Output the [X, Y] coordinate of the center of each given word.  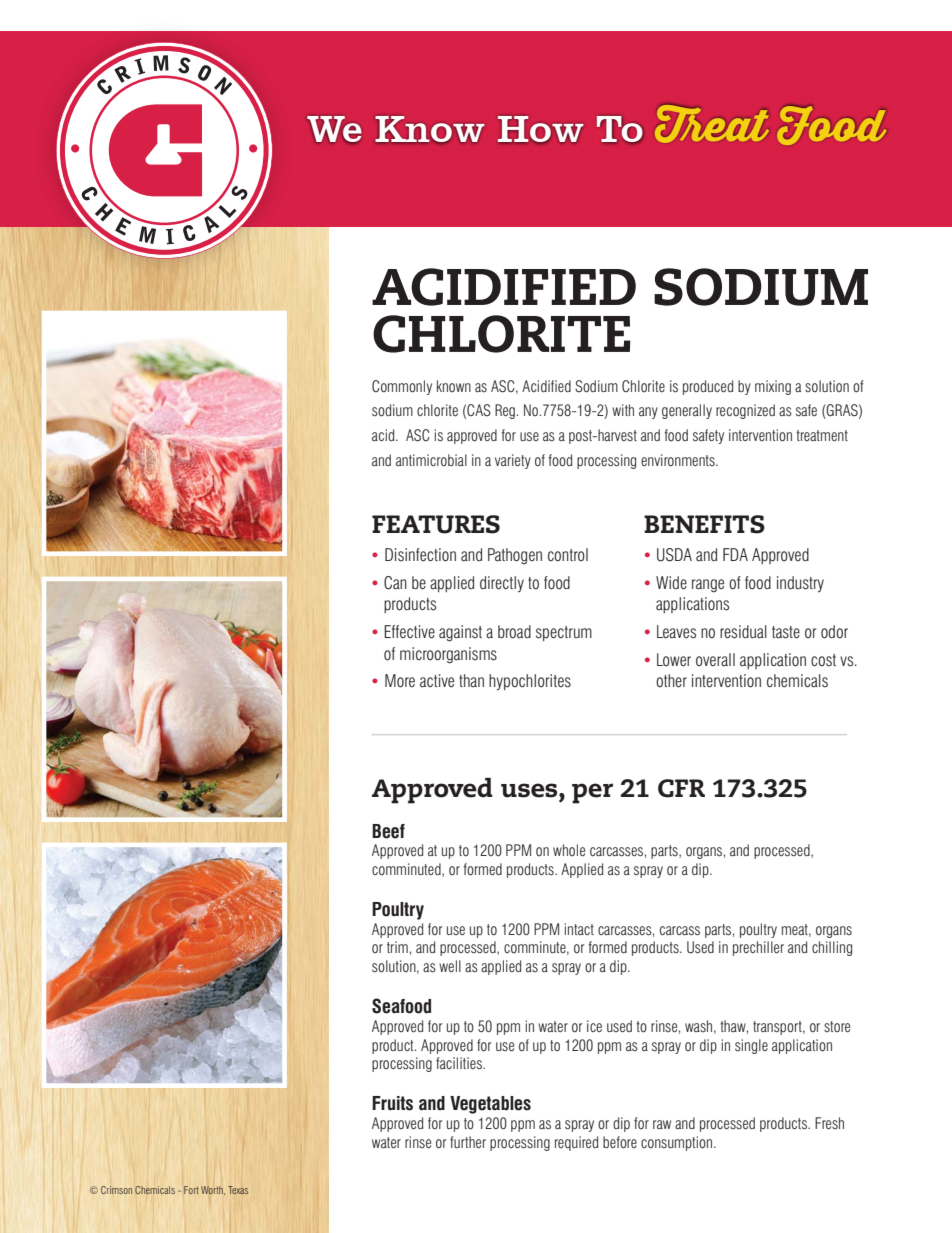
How [540, 129]
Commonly [402, 387]
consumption [678, 1143]
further [468, 1142]
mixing [773, 387]
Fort [191, 1190]
